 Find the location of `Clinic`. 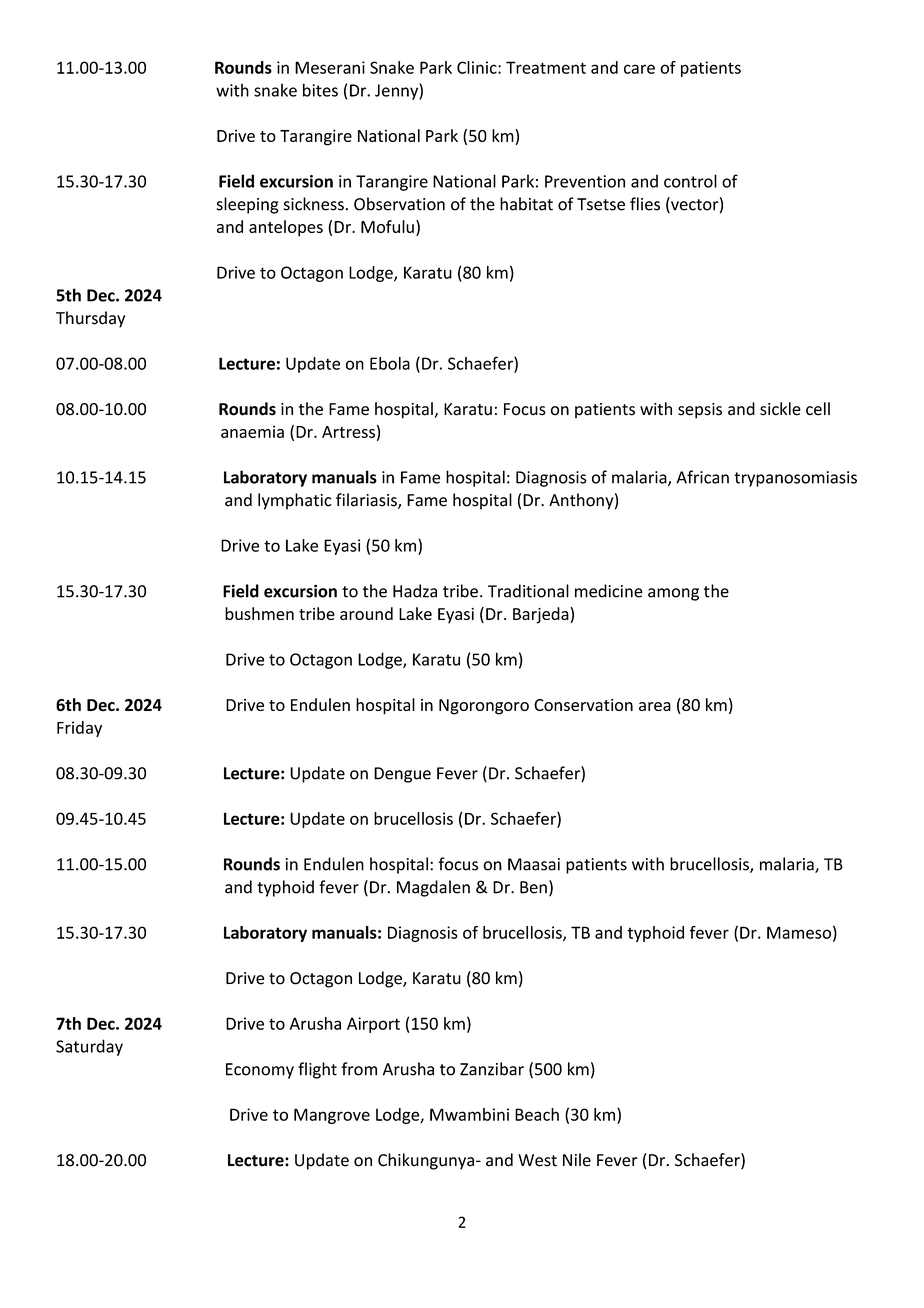

Clinic is located at coordinates (478, 67).
